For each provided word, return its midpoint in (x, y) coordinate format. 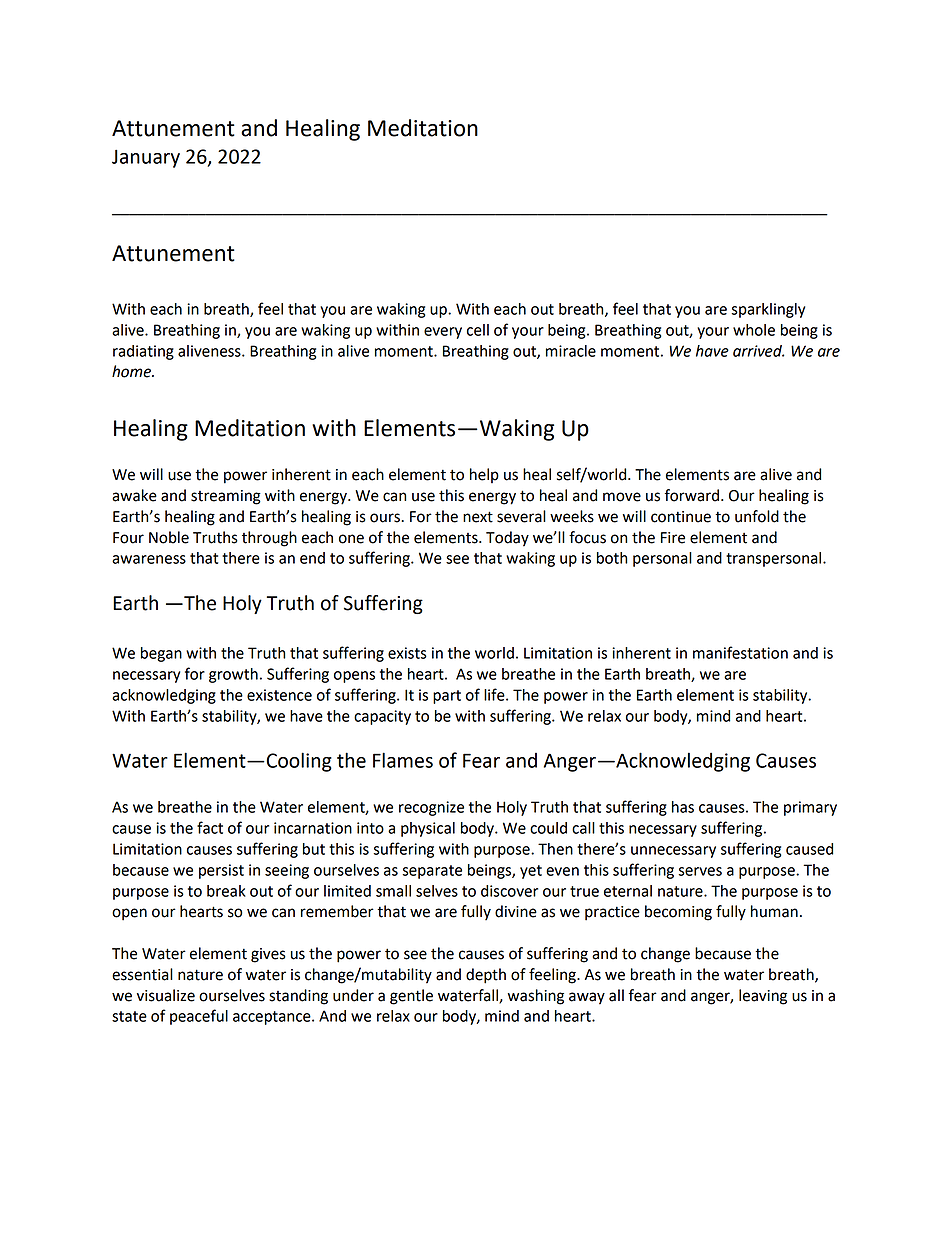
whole (754, 330)
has (683, 807)
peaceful (199, 1017)
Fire (673, 538)
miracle (571, 351)
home (132, 371)
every (443, 333)
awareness (149, 559)
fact (210, 827)
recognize (431, 808)
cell (478, 330)
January (146, 158)
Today (507, 539)
